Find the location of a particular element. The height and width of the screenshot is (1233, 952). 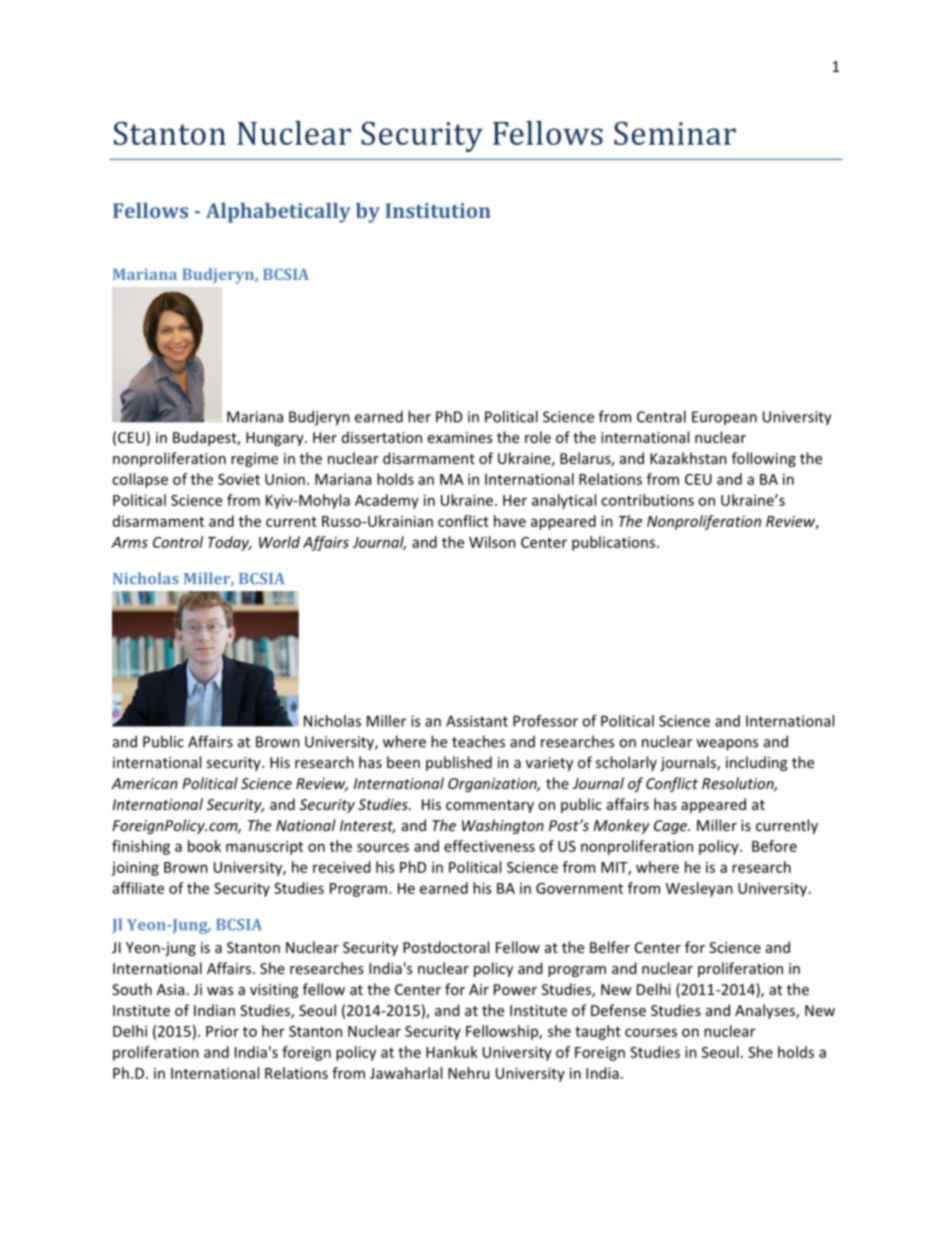

published is located at coordinates (459, 763).
